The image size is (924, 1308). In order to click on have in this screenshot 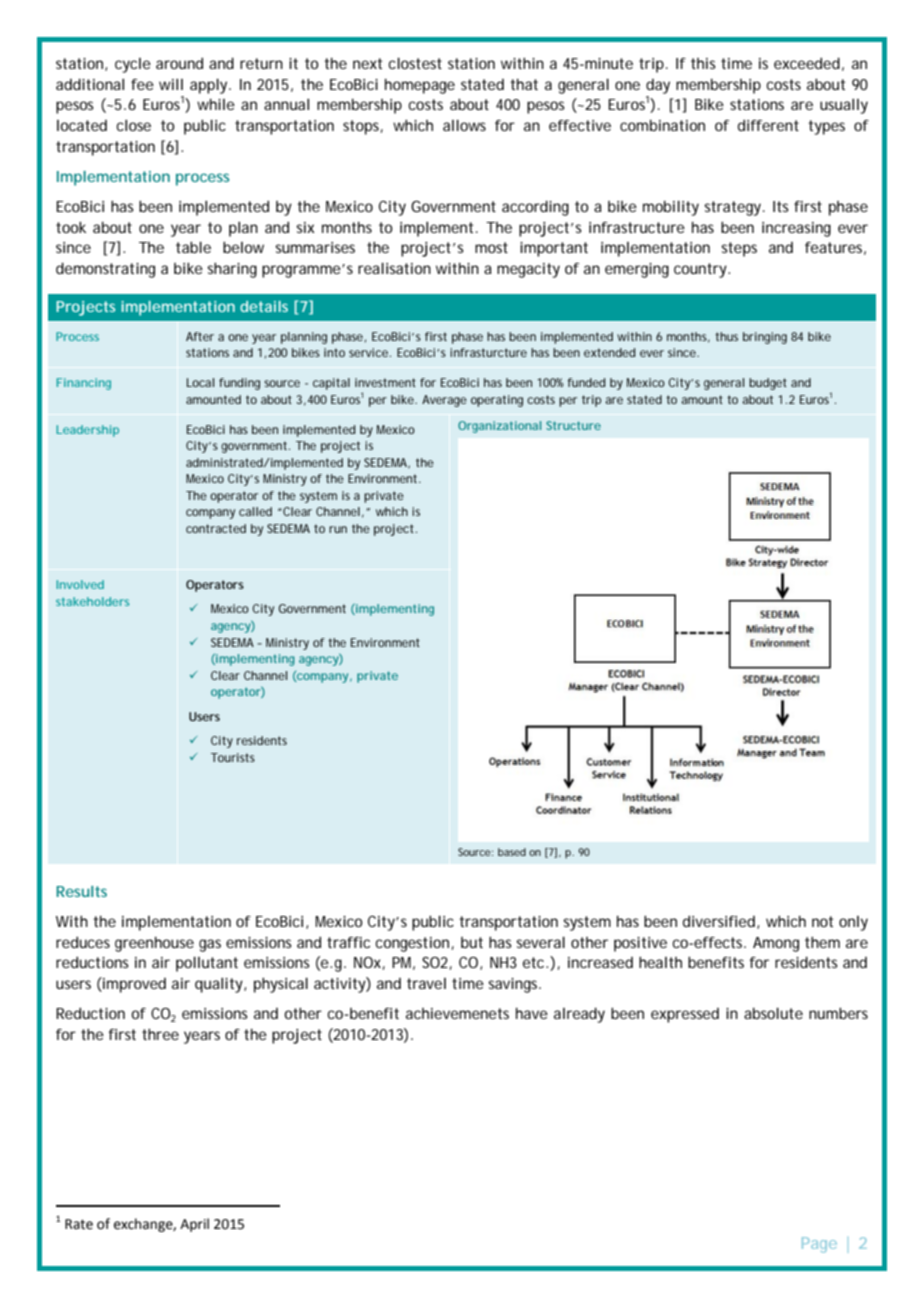, I will do `click(532, 1013)`.
